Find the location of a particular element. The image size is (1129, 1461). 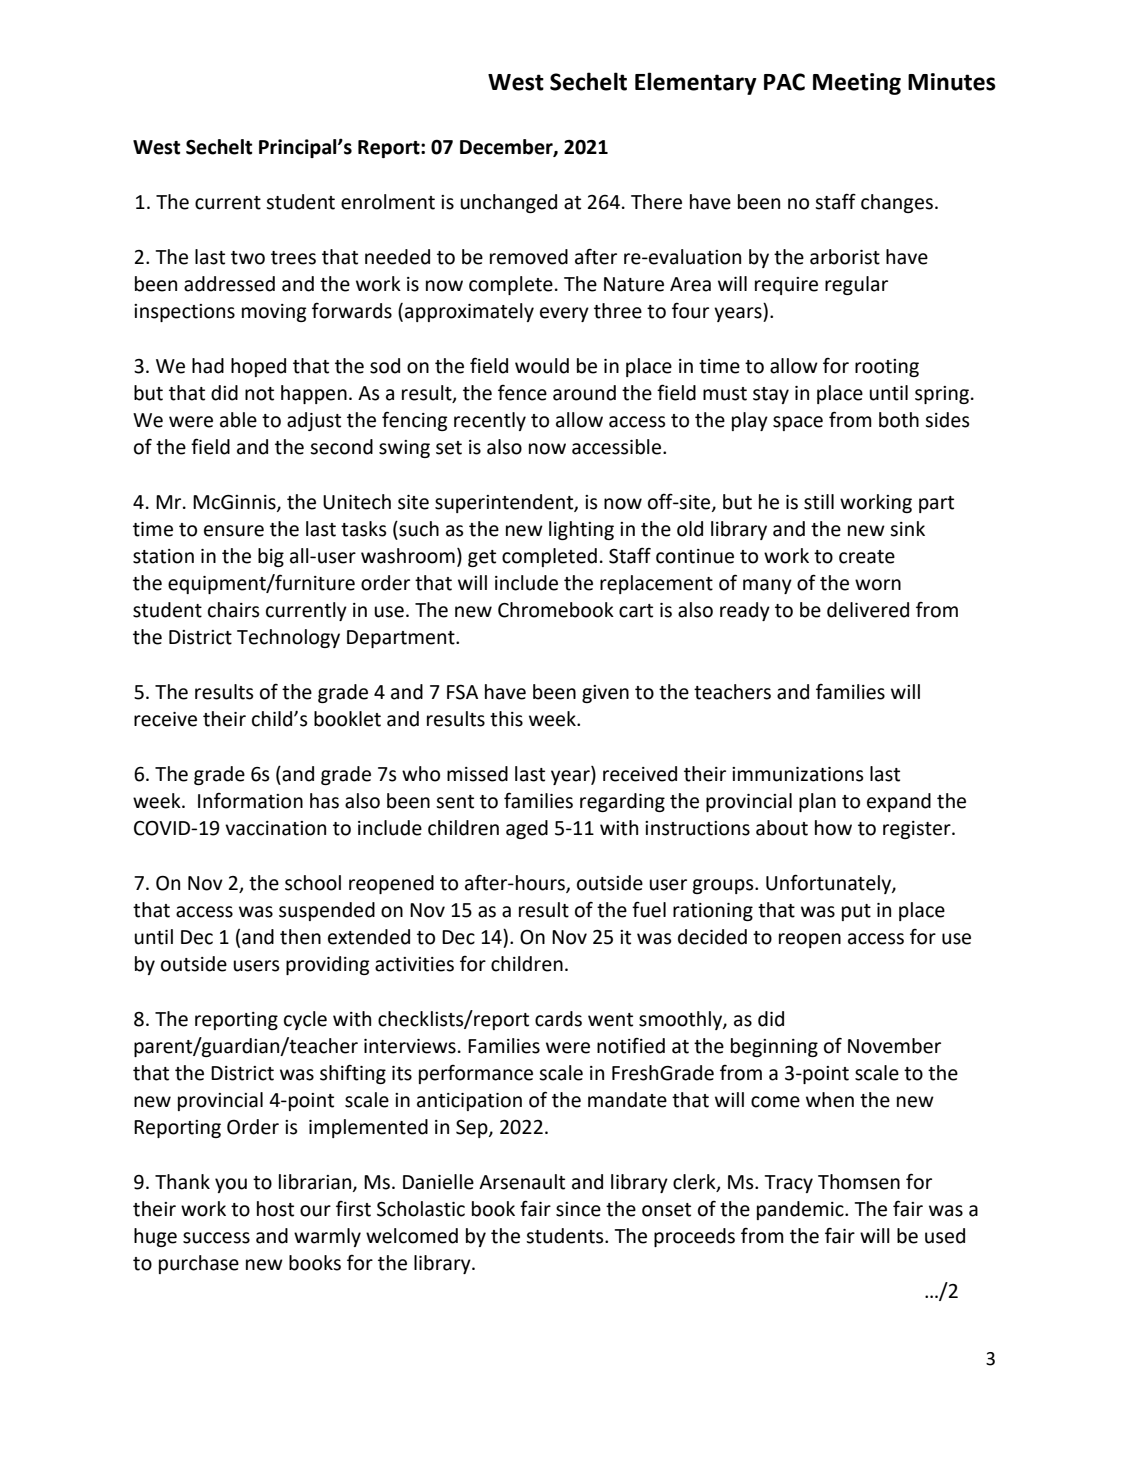

given is located at coordinates (605, 694).
